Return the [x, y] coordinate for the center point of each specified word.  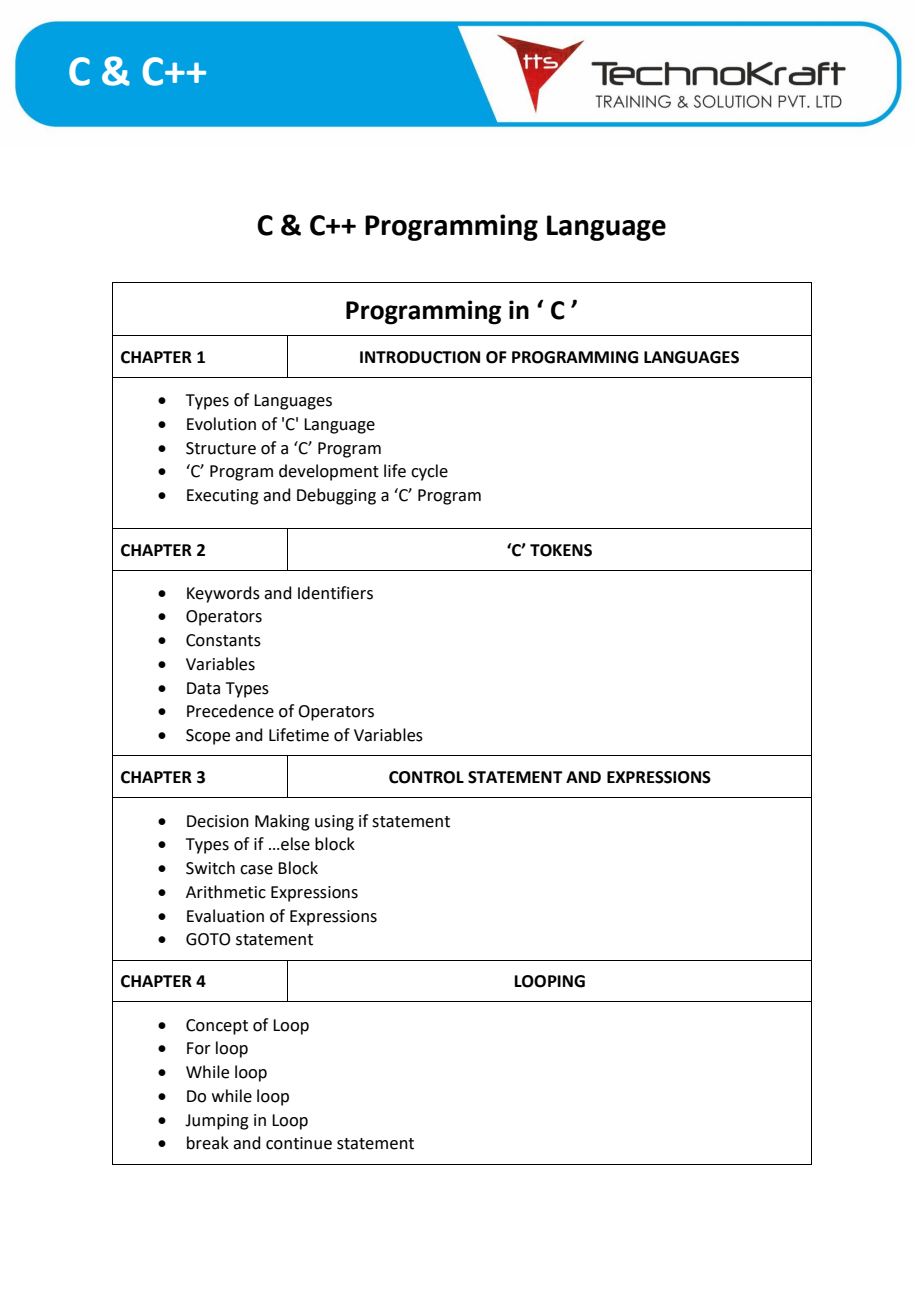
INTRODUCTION [420, 357]
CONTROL [426, 777]
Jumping [217, 1122]
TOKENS [561, 550]
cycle [429, 472]
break [208, 1143]
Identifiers [335, 593]
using [334, 823]
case [256, 870]
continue [299, 1143]
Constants [223, 640]
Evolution [221, 424]
